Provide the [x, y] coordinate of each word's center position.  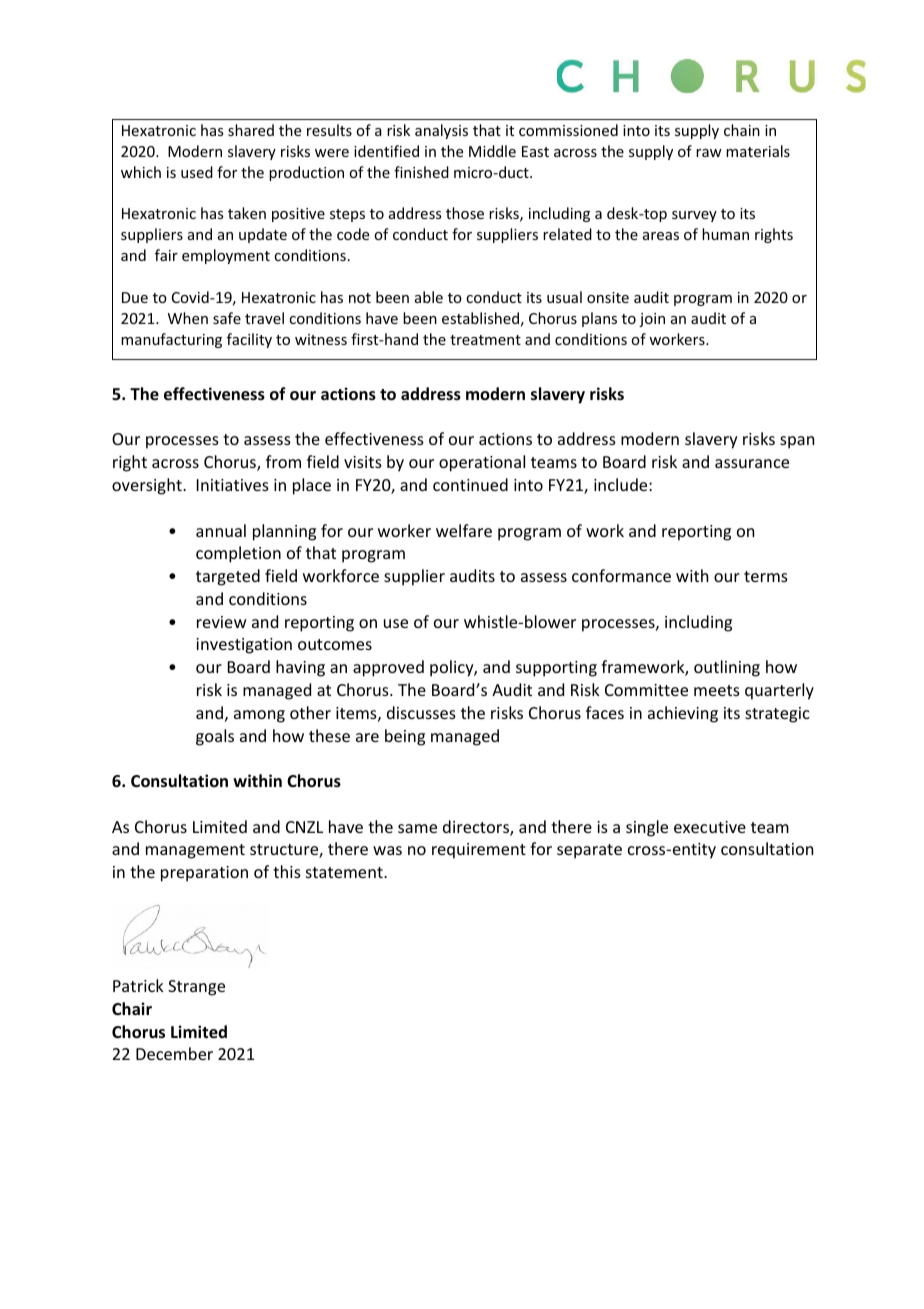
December [174, 1053]
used [197, 172]
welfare [464, 530]
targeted [228, 577]
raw [709, 153]
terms [766, 576]
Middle [492, 151]
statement [345, 872]
